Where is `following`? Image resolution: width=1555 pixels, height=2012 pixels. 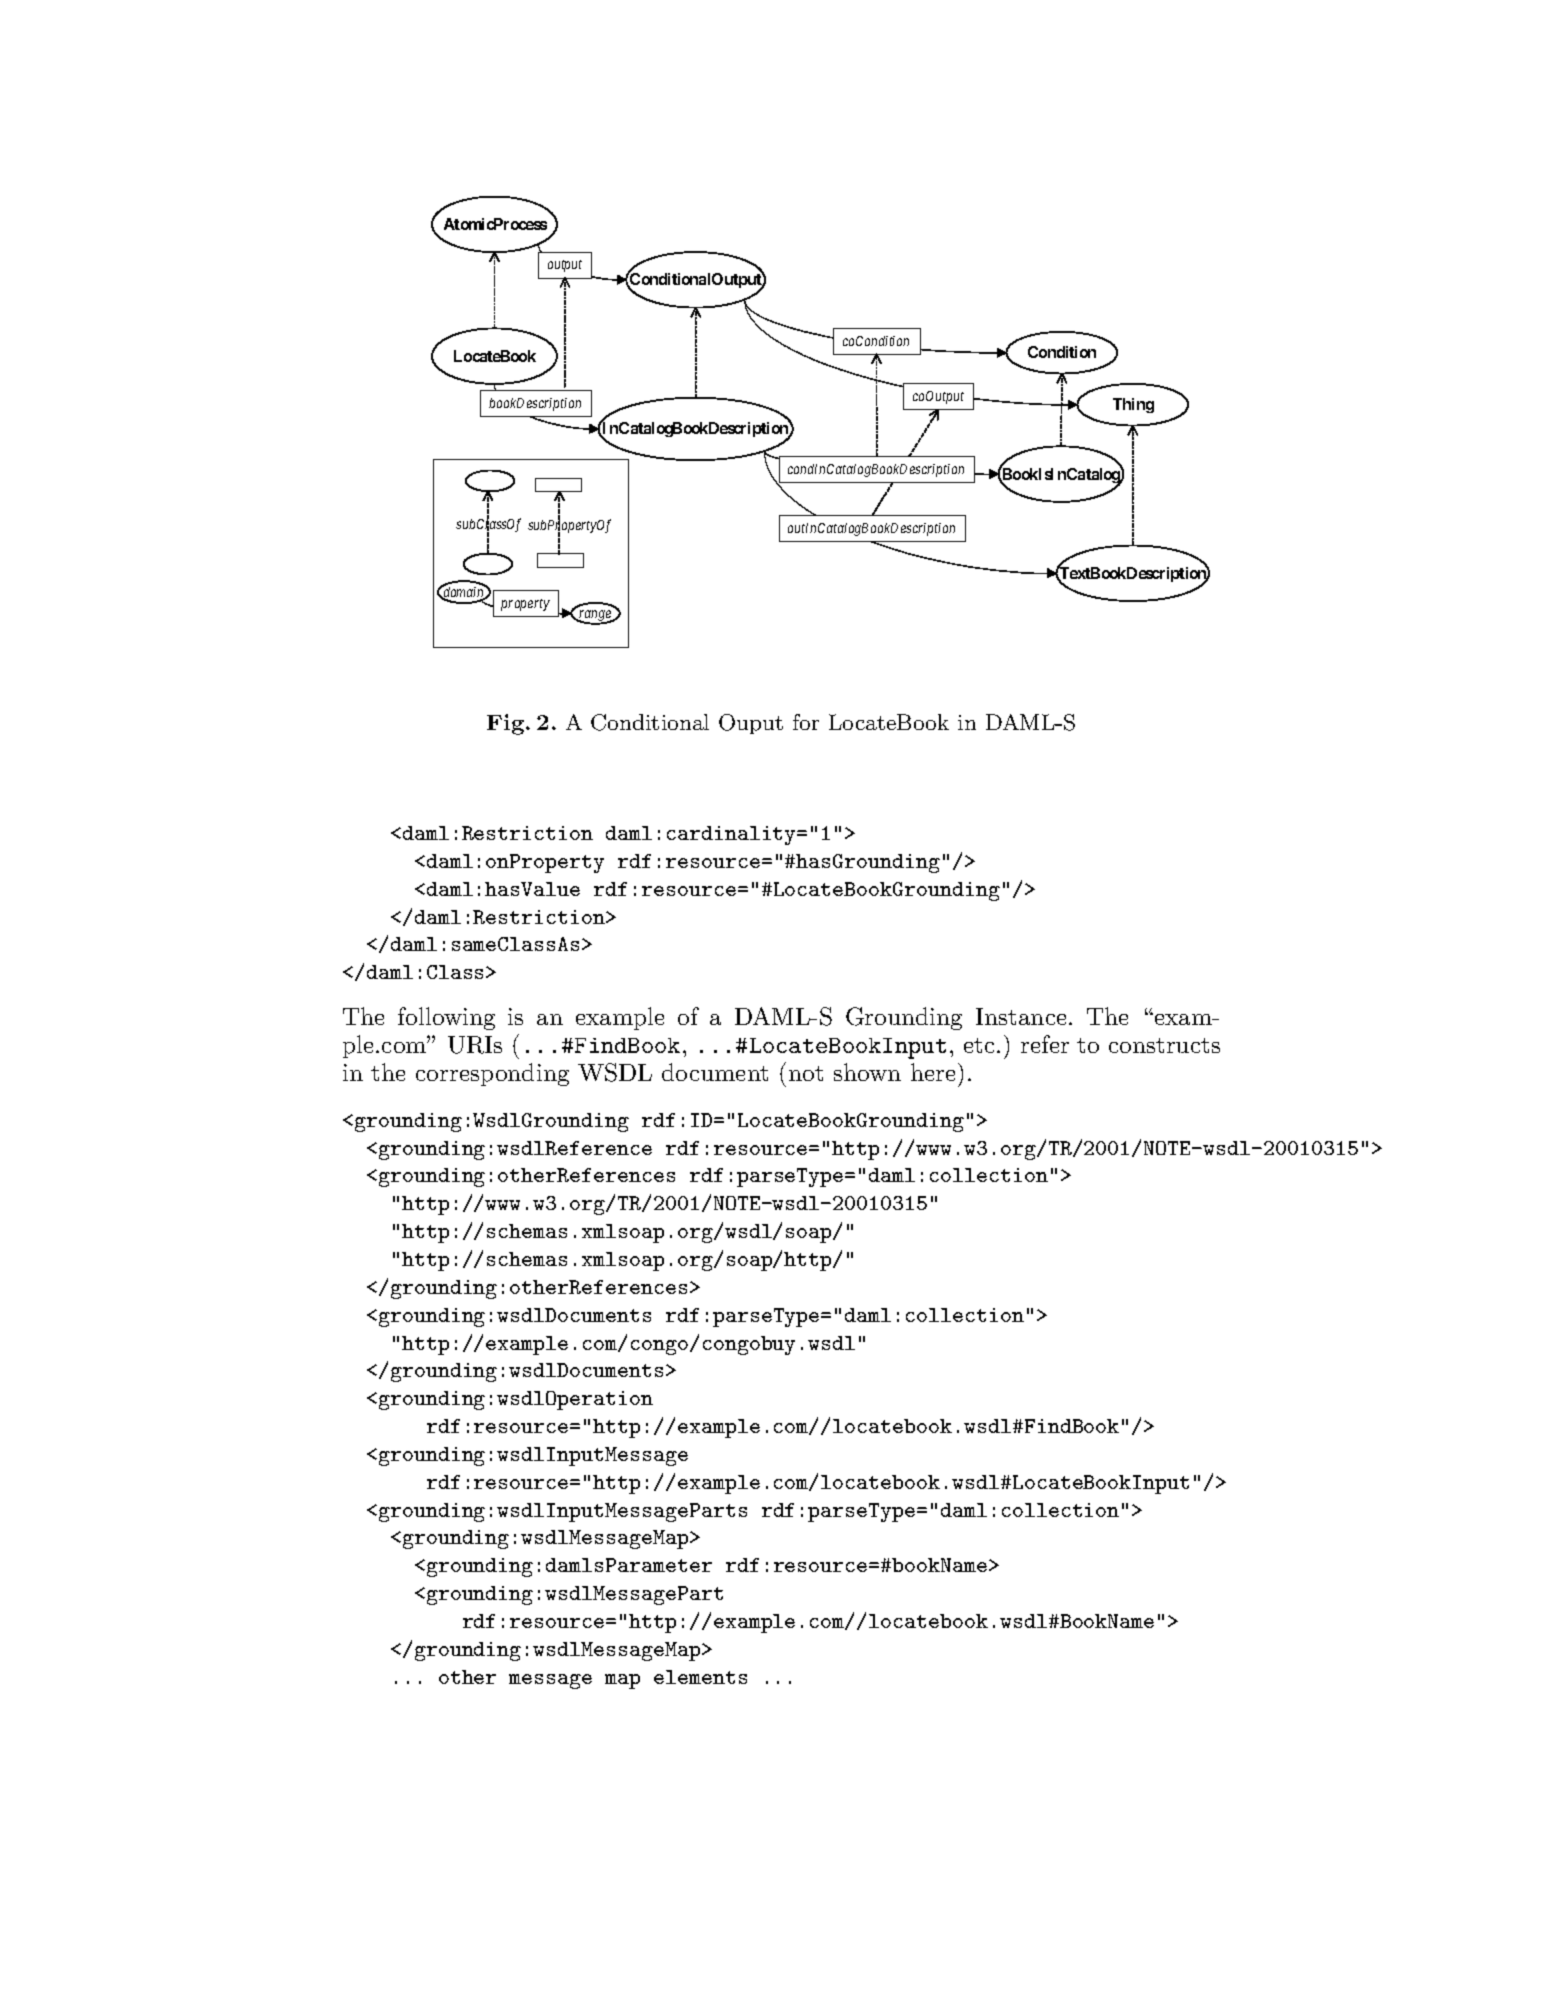 following is located at coordinates (446, 1018).
